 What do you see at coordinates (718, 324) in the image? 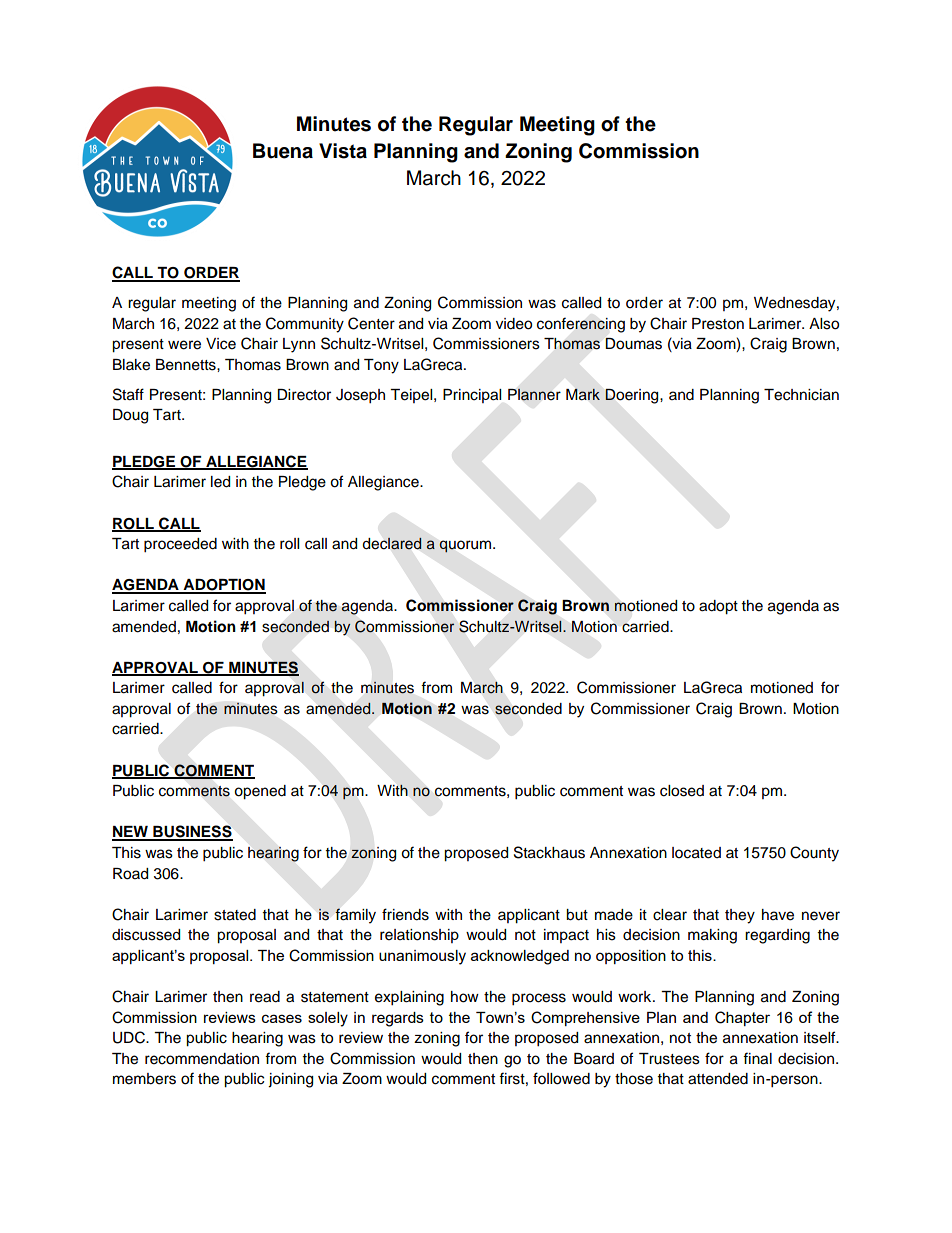
I see `Preston` at bounding box center [718, 324].
